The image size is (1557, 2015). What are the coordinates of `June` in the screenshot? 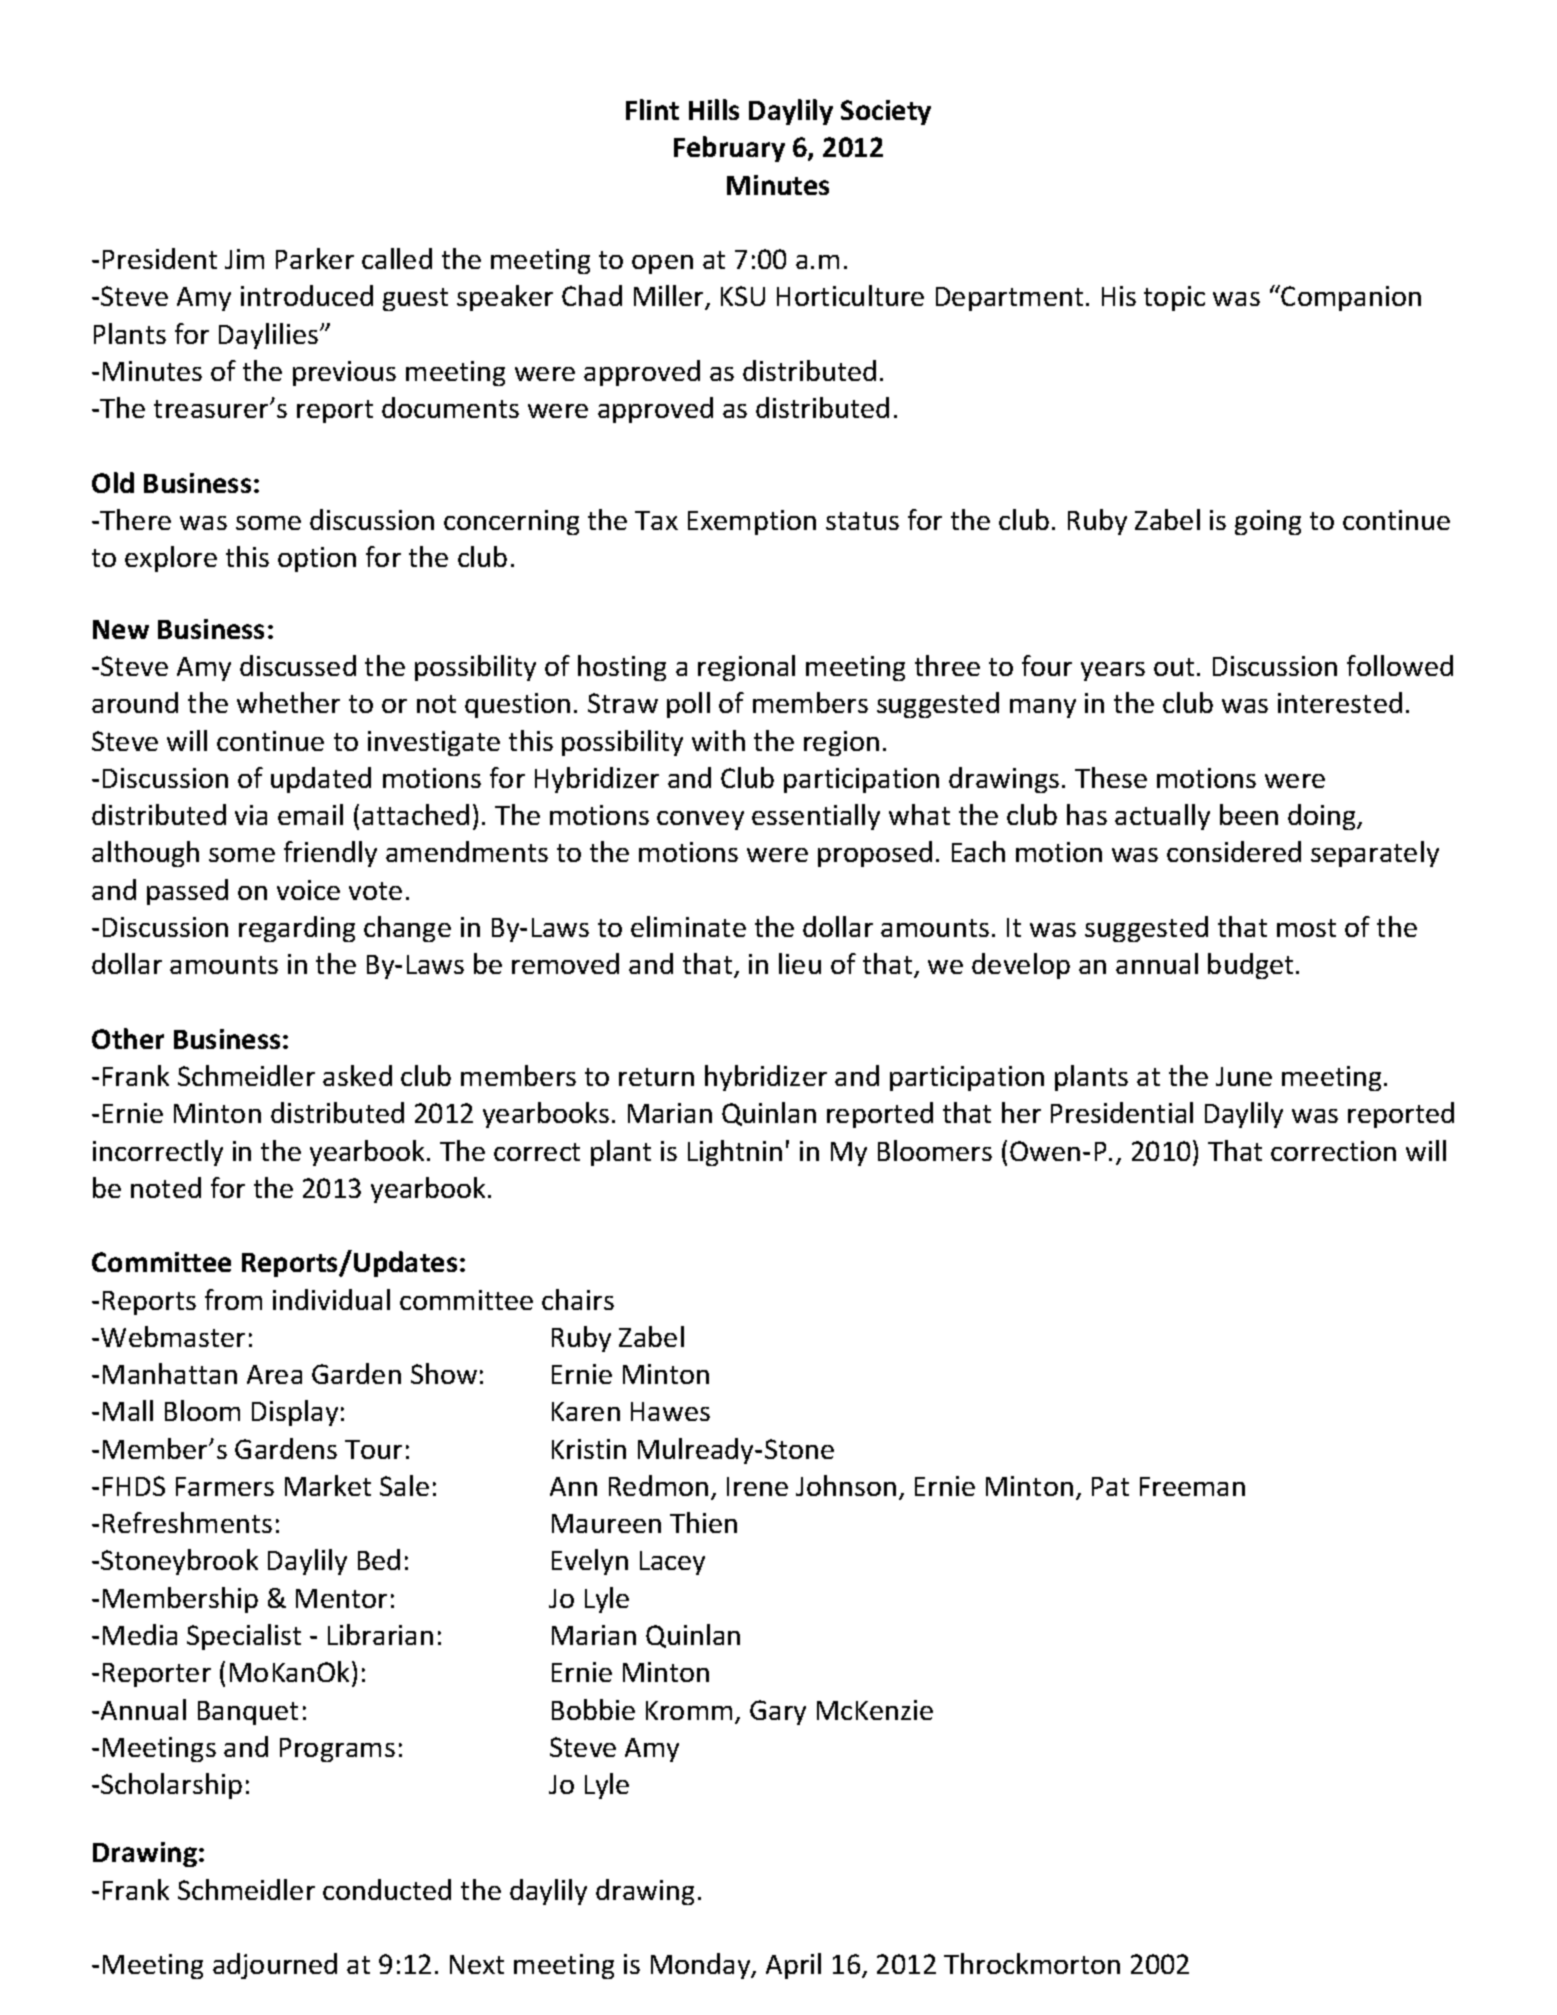 It's located at (1244, 1076).
